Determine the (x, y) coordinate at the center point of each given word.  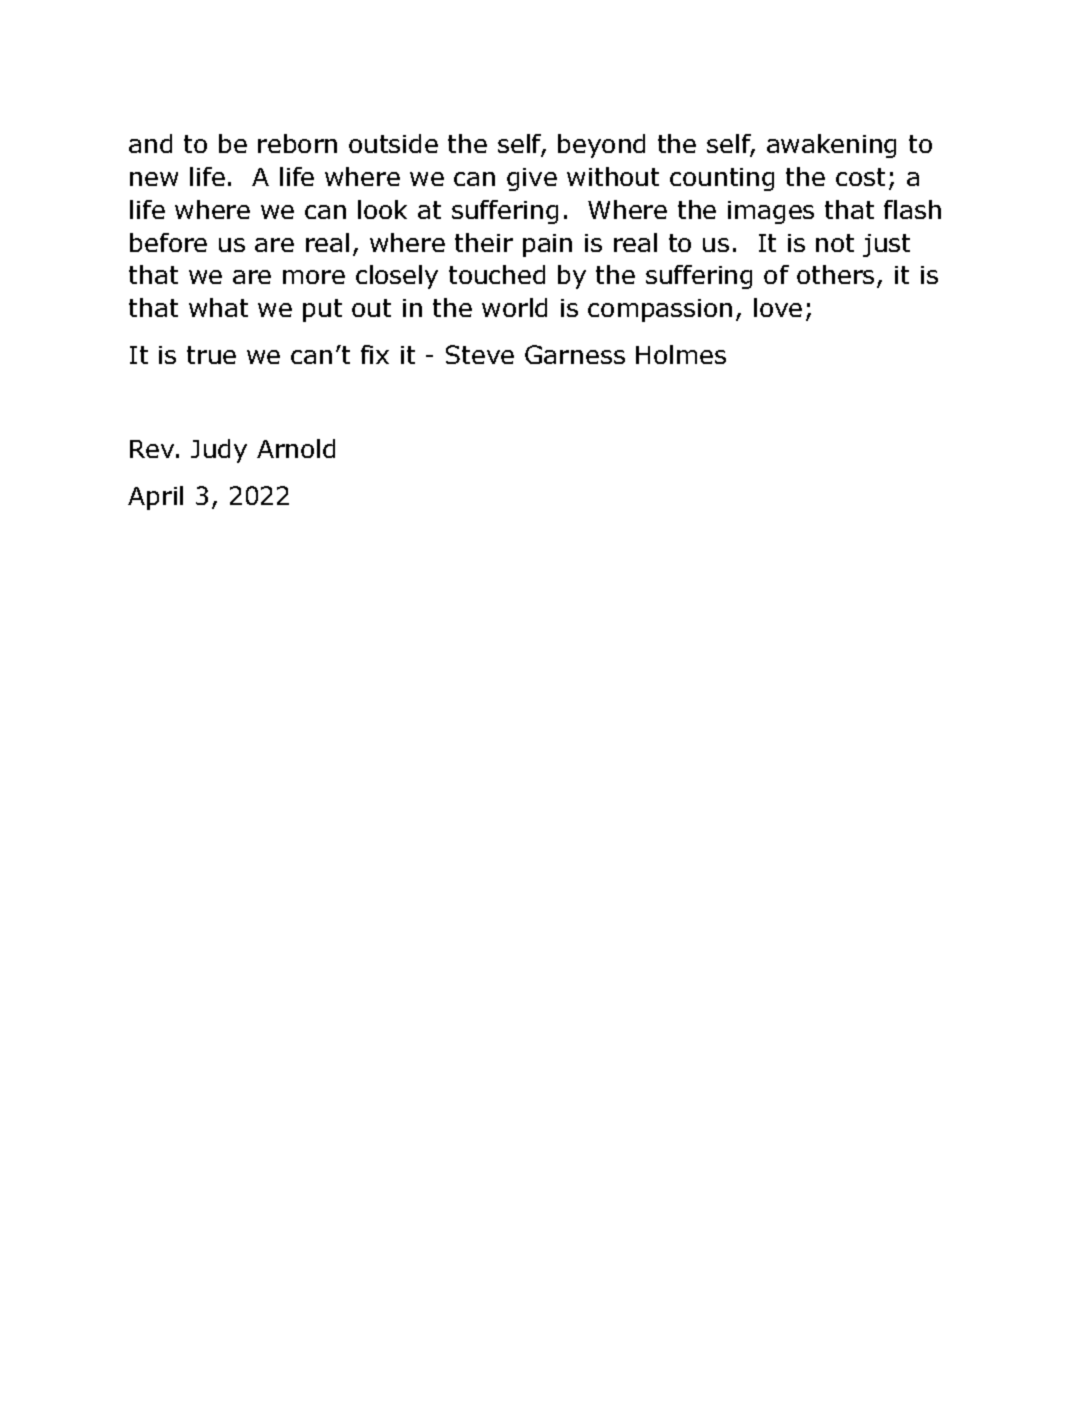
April (155, 498)
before (168, 242)
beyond (601, 146)
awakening (831, 146)
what (218, 307)
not (835, 243)
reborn (297, 143)
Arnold (296, 448)
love (778, 307)
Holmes (681, 354)
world (514, 307)
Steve (480, 354)
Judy (219, 451)
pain (547, 245)
